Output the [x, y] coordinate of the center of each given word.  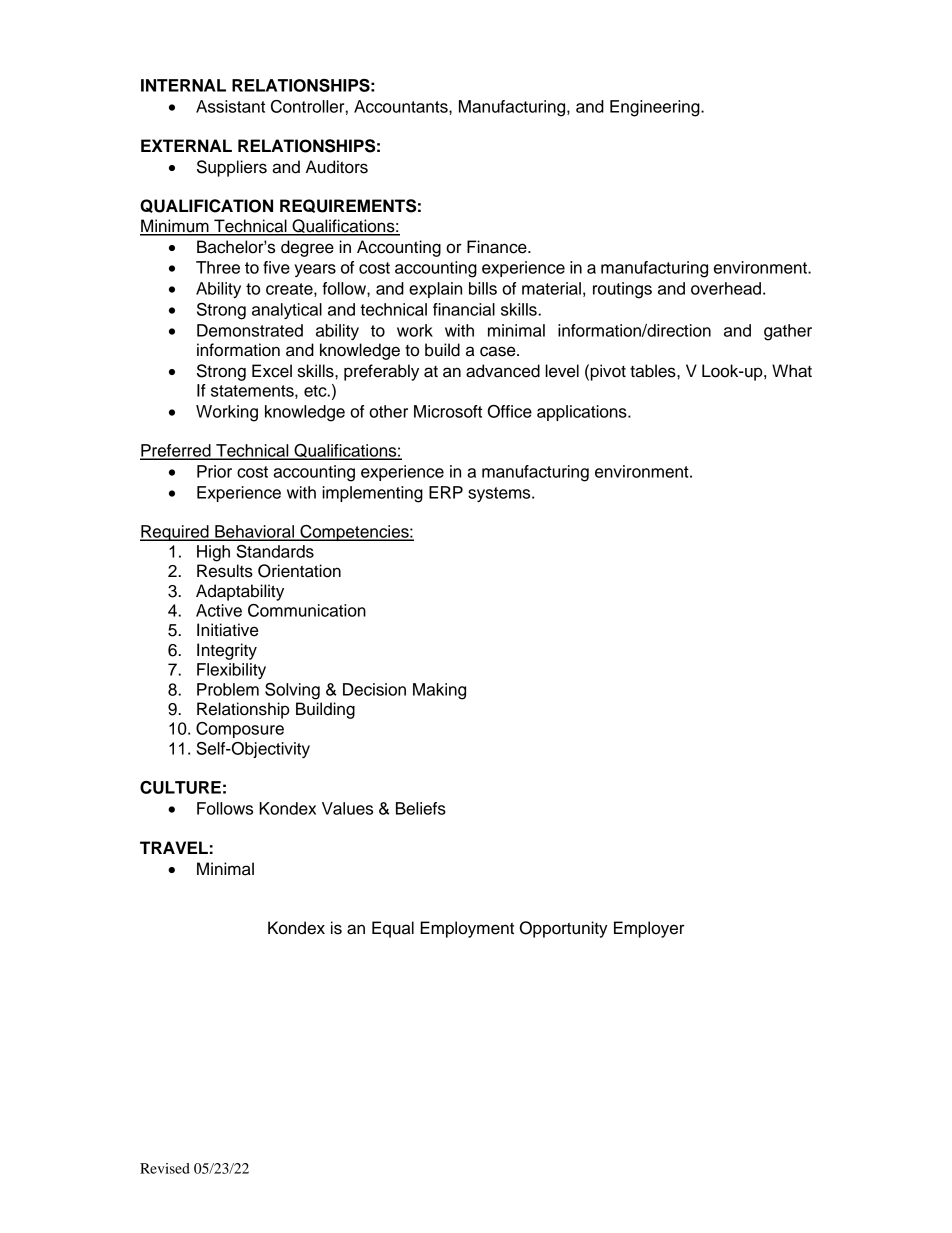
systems [500, 494]
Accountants [402, 106]
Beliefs [421, 808]
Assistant [230, 106]
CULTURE [180, 787]
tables [654, 371]
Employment [467, 929]
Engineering [656, 108]
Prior [214, 471]
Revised [165, 1168]
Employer [649, 929]
